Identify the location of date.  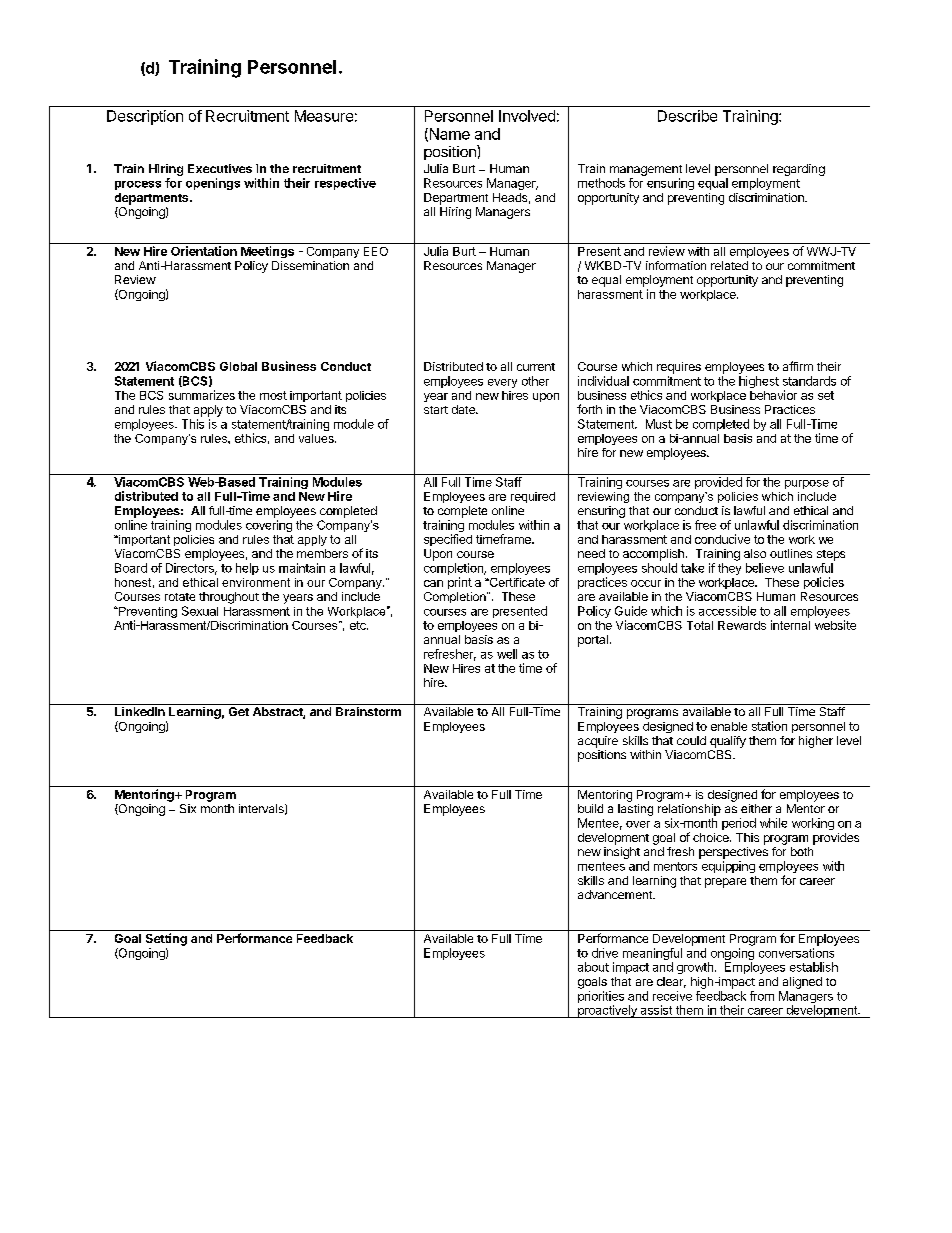
(464, 409).
